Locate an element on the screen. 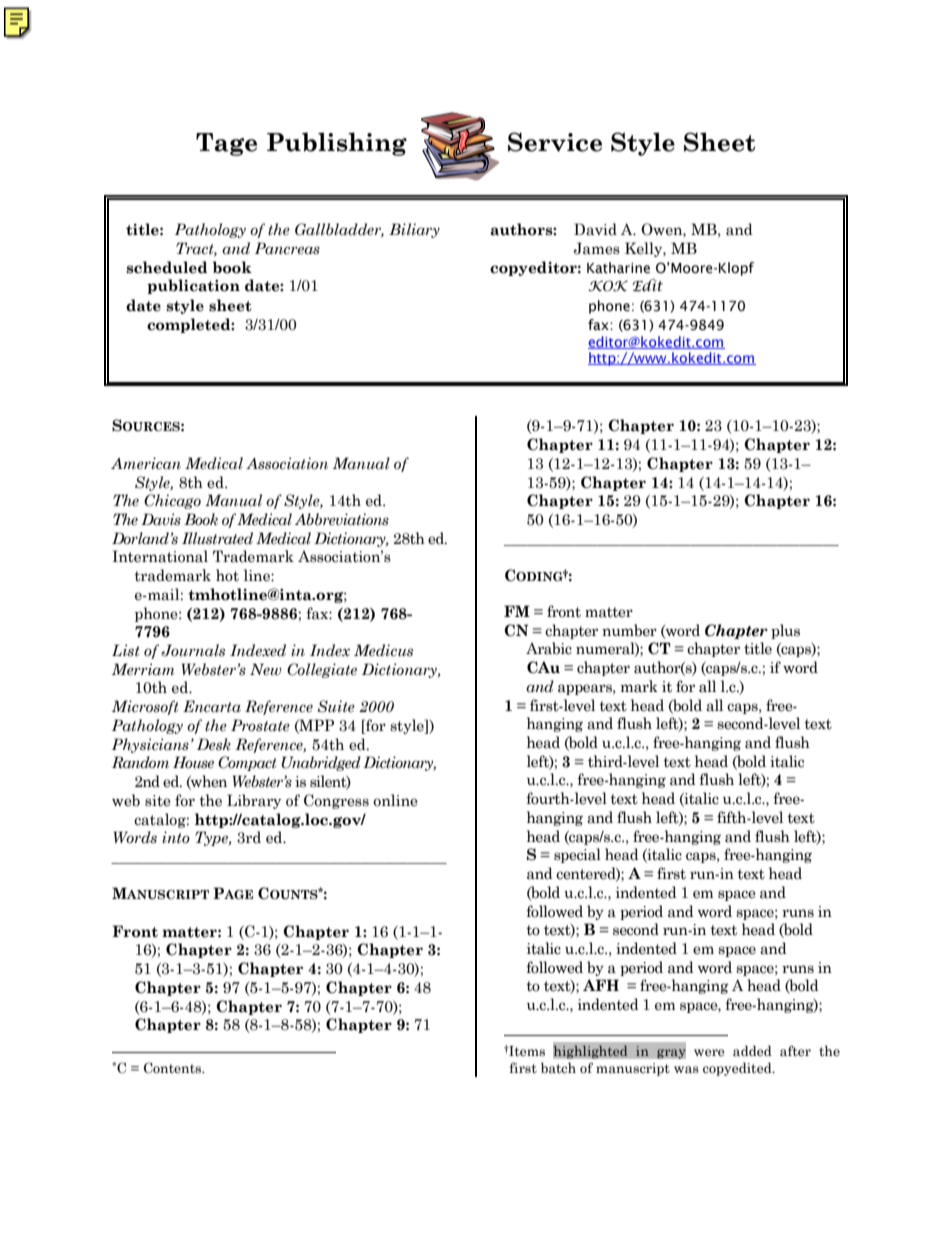 The width and height of the screenshot is (952, 1233). Abbreviations is located at coordinates (342, 519).
